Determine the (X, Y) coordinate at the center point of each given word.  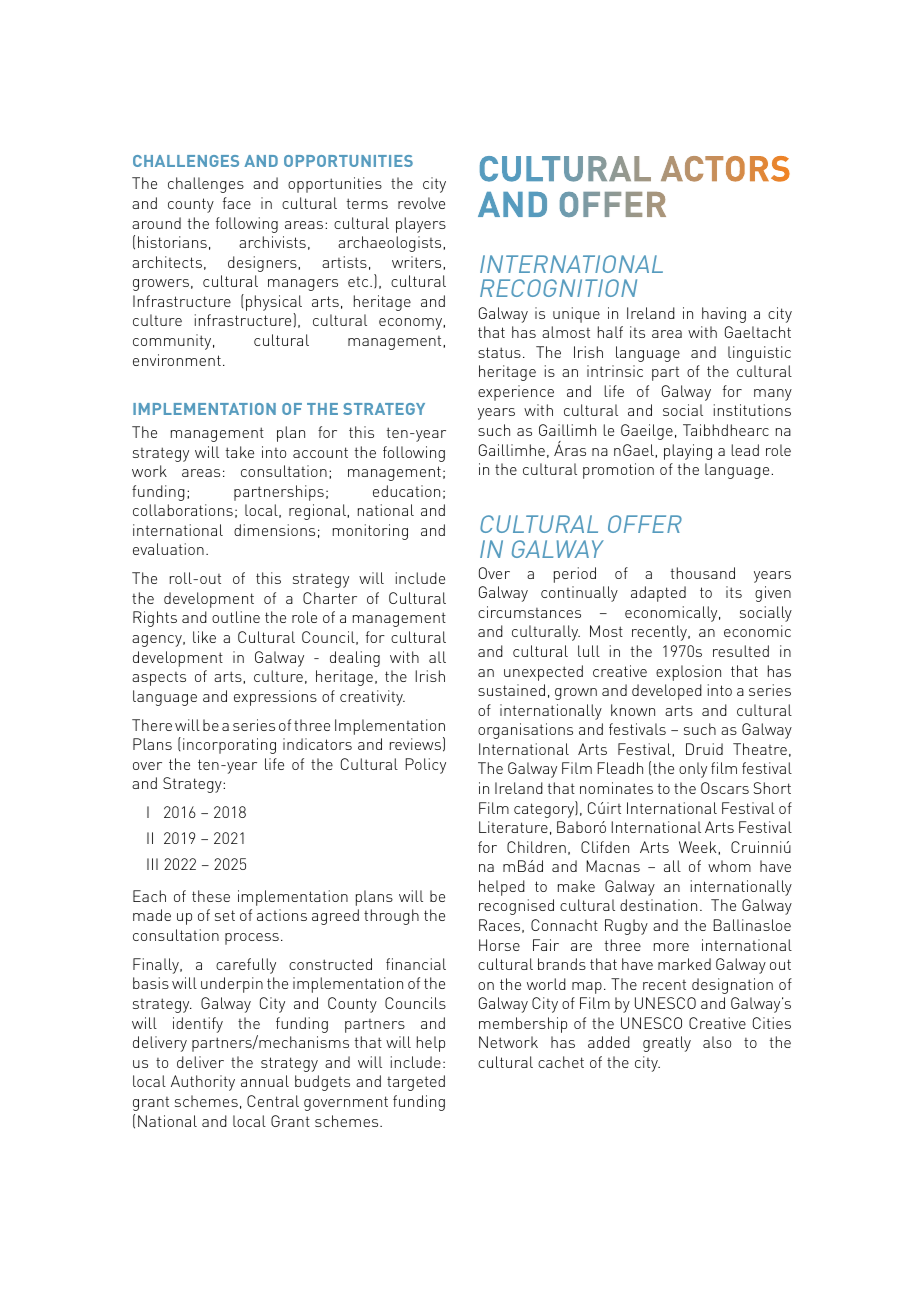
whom (729, 866)
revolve (421, 203)
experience (516, 393)
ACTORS (725, 169)
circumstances (529, 612)
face (237, 203)
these (211, 896)
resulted (741, 651)
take (240, 452)
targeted (416, 1083)
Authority (203, 1083)
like (204, 637)
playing (688, 452)
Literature (513, 827)
